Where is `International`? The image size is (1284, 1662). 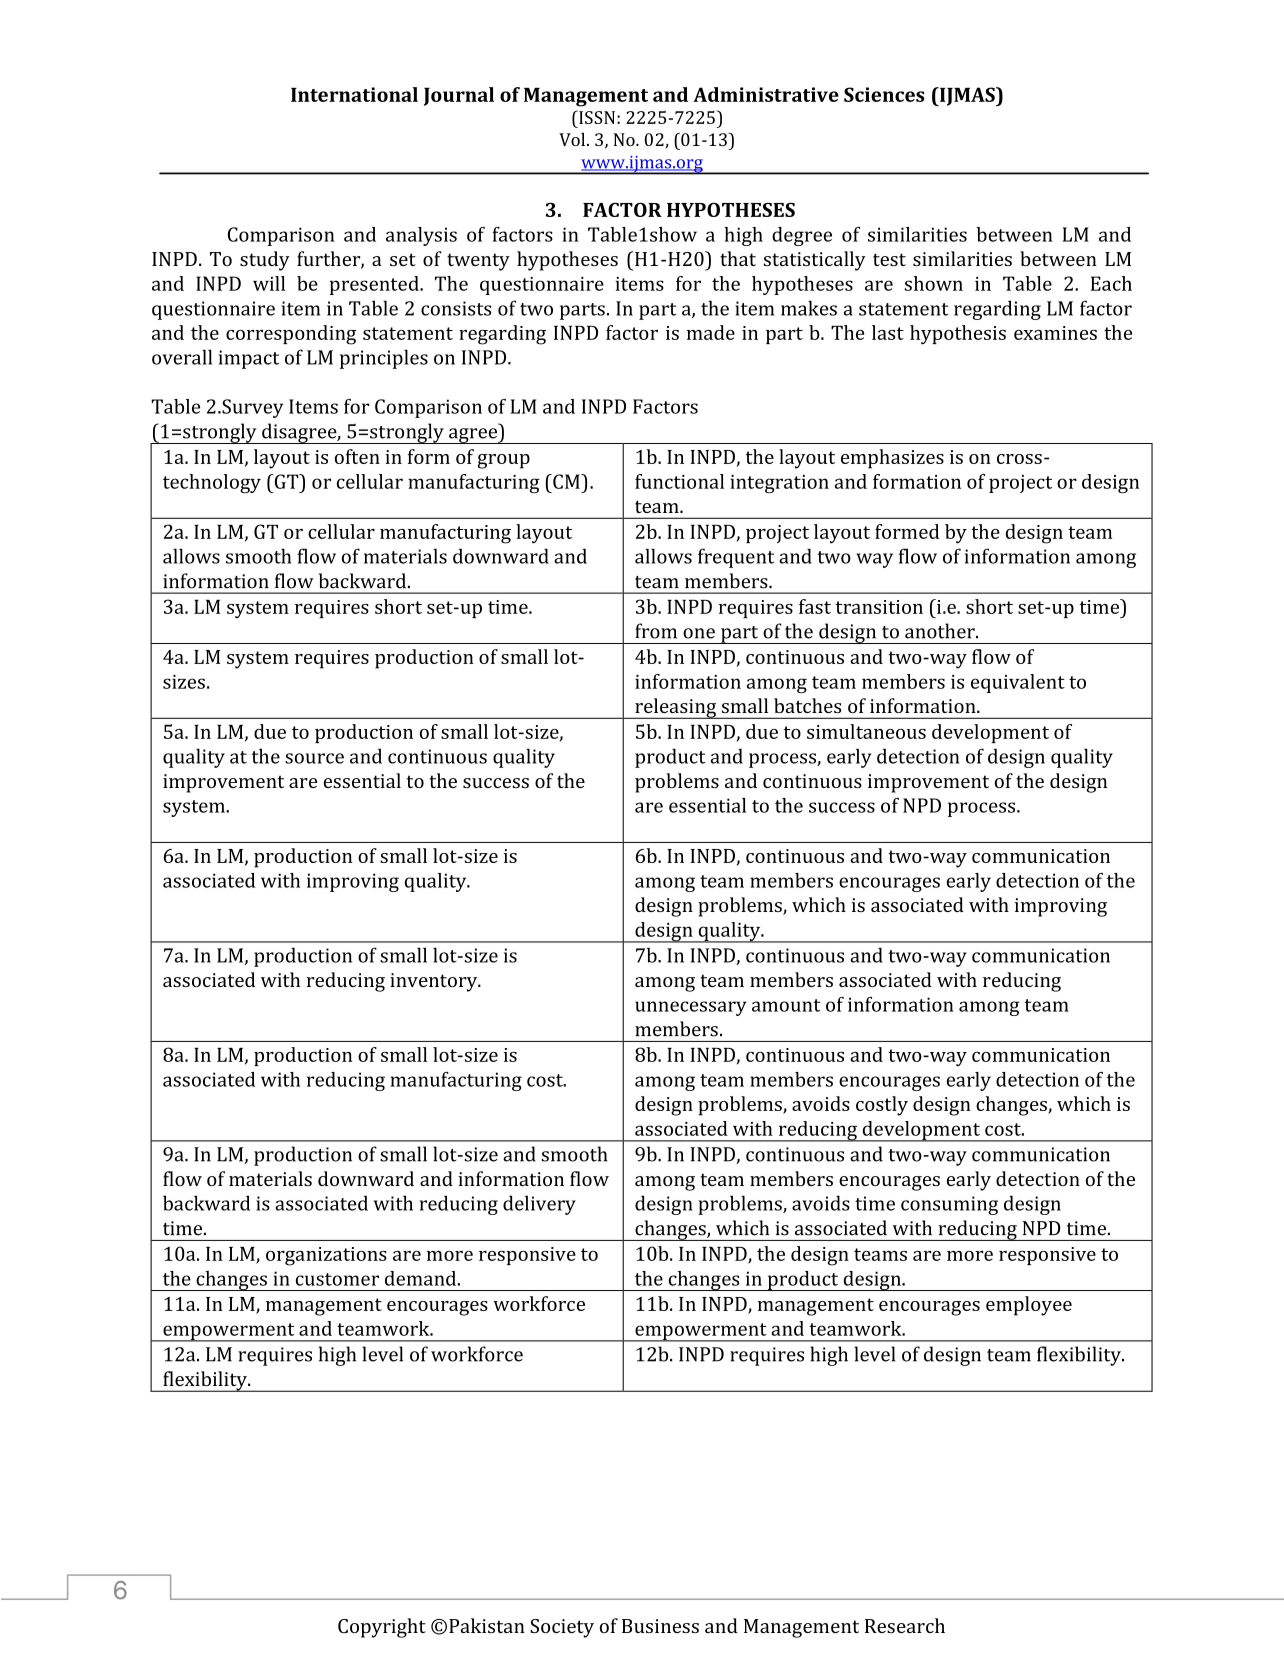 International is located at coordinates (354, 94).
